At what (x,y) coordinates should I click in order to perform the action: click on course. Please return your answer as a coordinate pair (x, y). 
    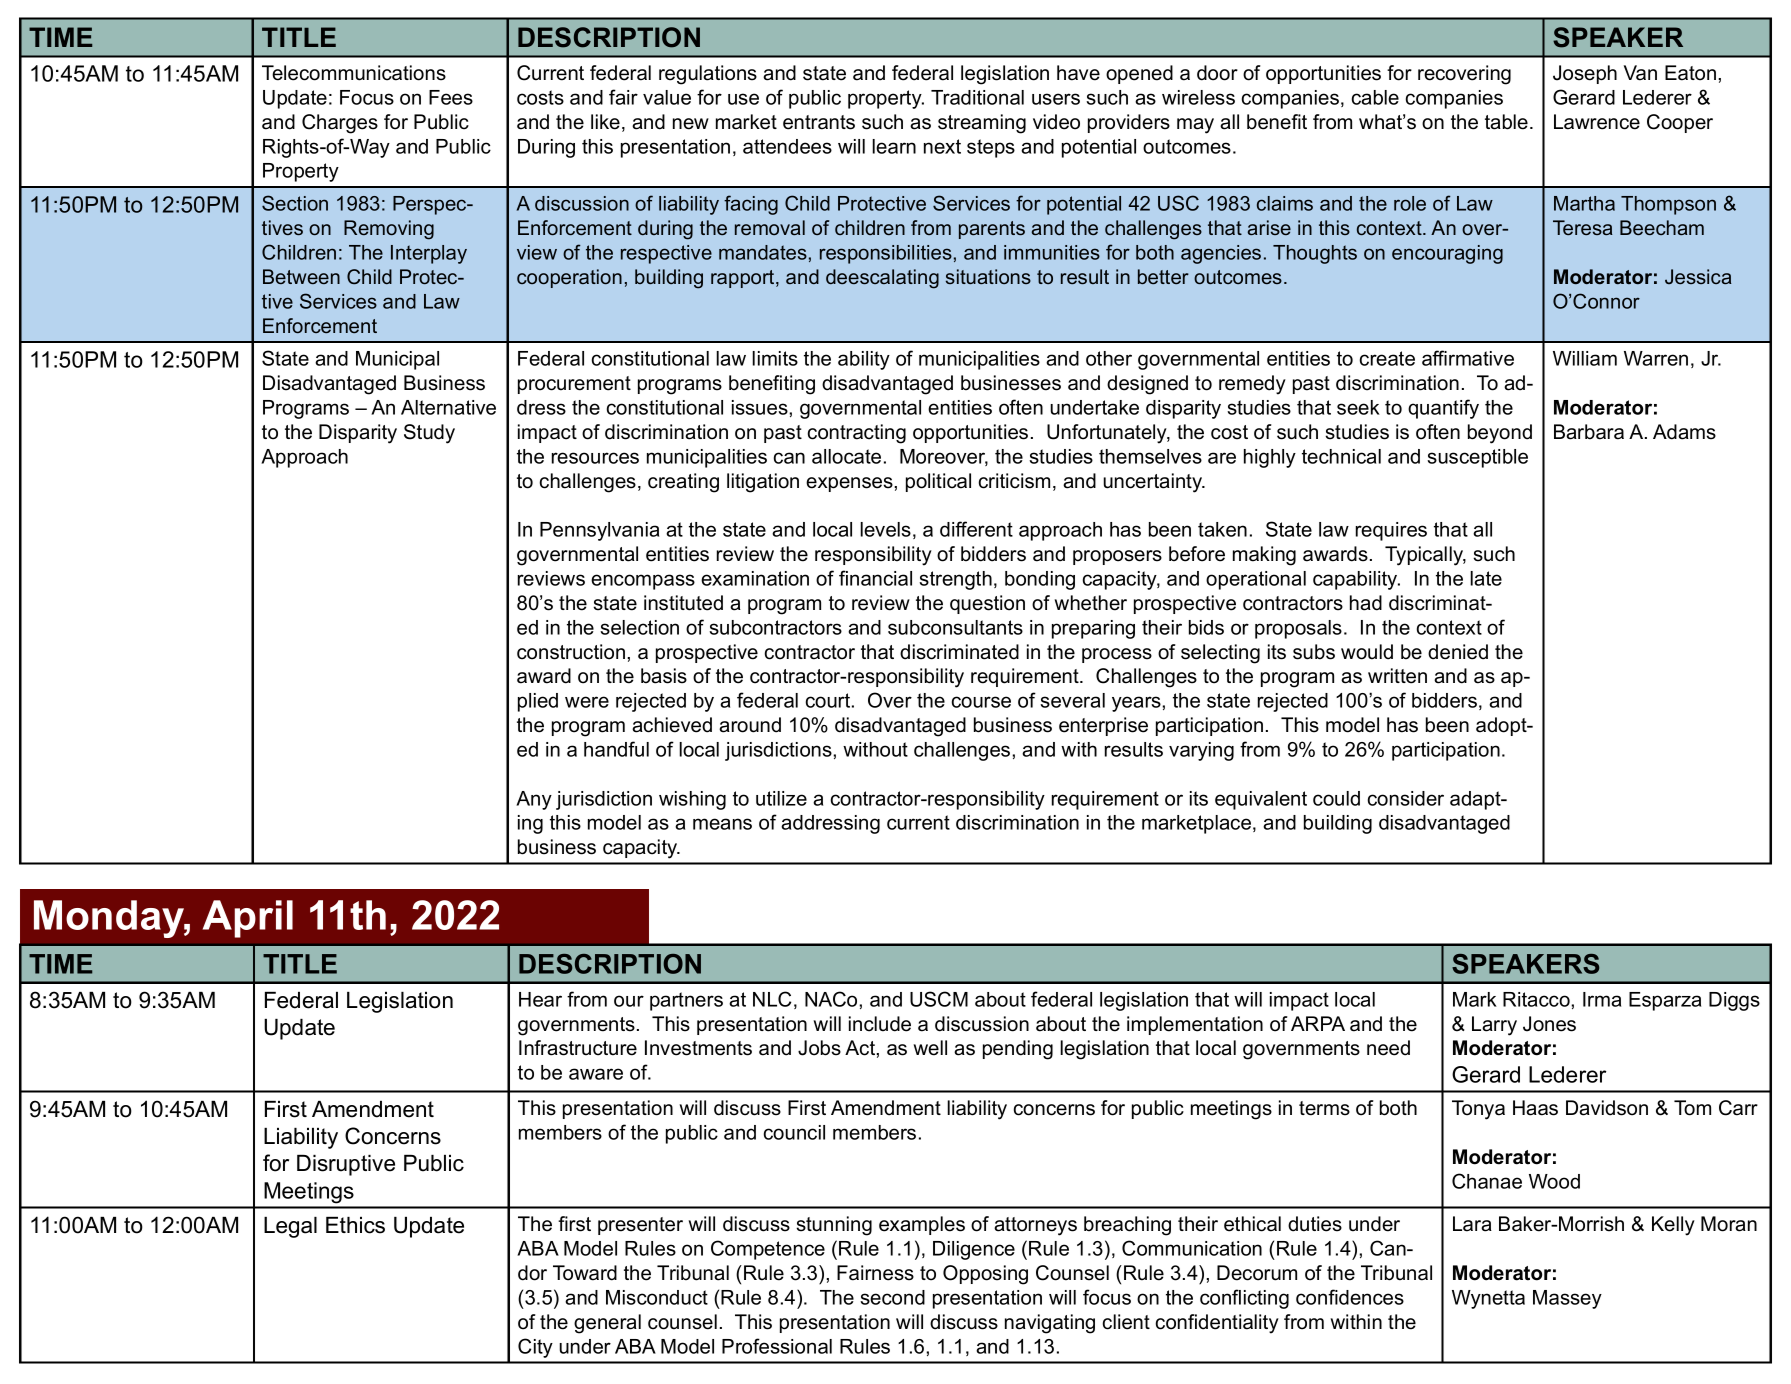
    Looking at the image, I should click on (981, 702).
